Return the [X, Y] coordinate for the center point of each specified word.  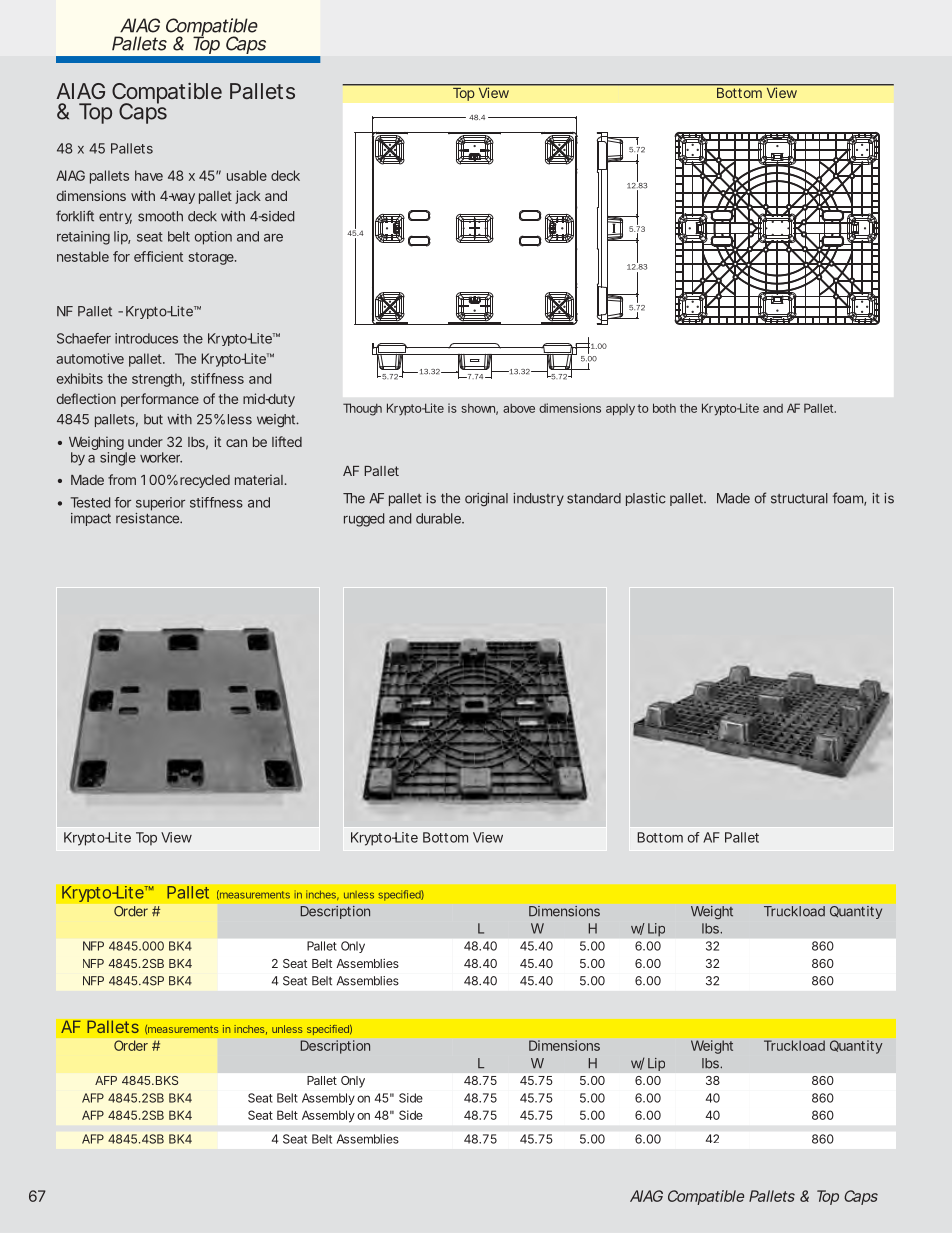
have [149, 175]
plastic [646, 499]
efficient [158, 256]
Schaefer [84, 338]
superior [160, 504]
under [145, 442]
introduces [146, 338]
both [664, 408]
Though [362, 409]
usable [247, 175]
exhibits [80, 378]
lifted [287, 441]
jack [248, 197]
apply [620, 410]
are [273, 238]
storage [212, 258]
